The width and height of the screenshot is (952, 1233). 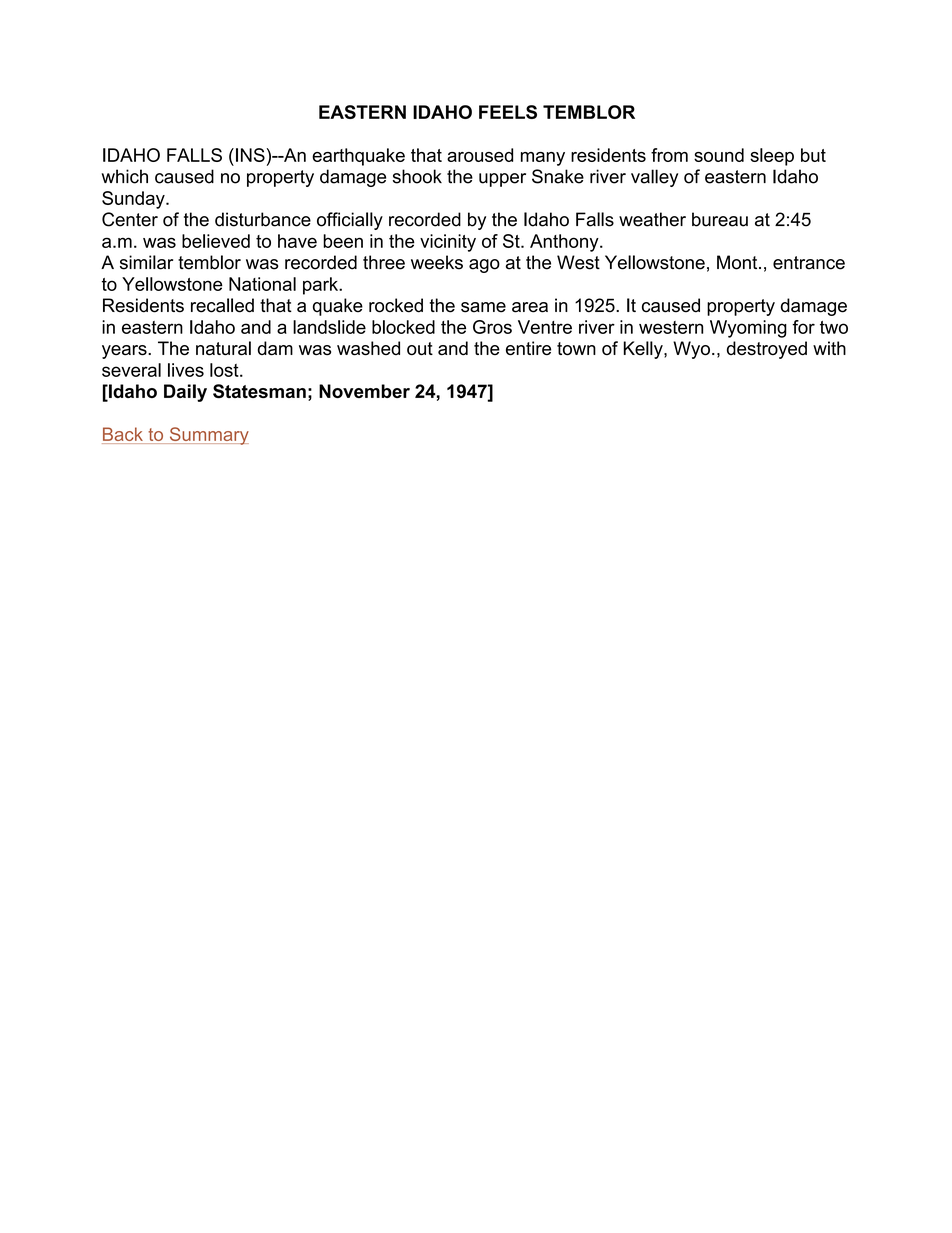 I want to click on Summary, so click(x=208, y=436).
